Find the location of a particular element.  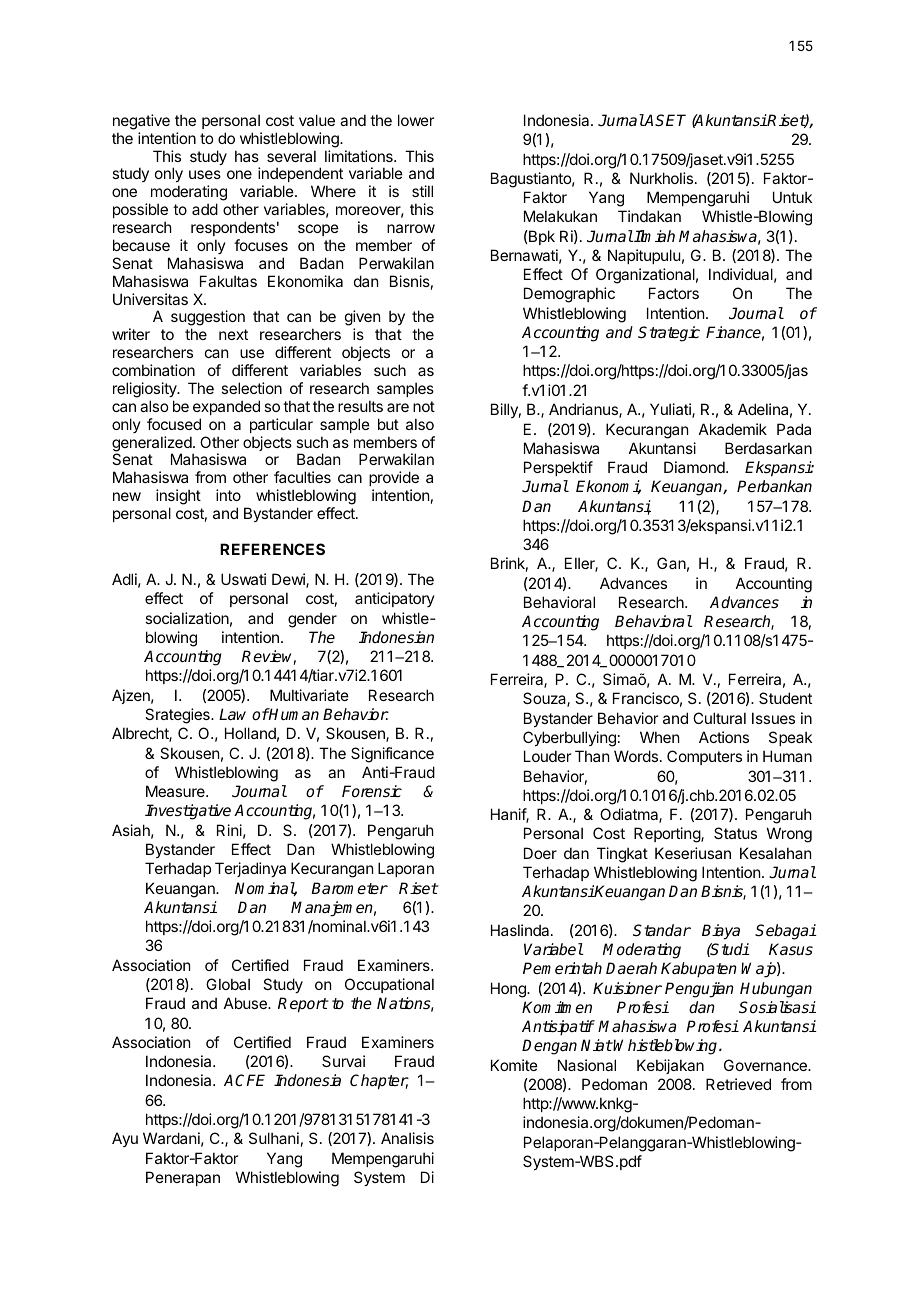

Investigative is located at coordinates (188, 812).
